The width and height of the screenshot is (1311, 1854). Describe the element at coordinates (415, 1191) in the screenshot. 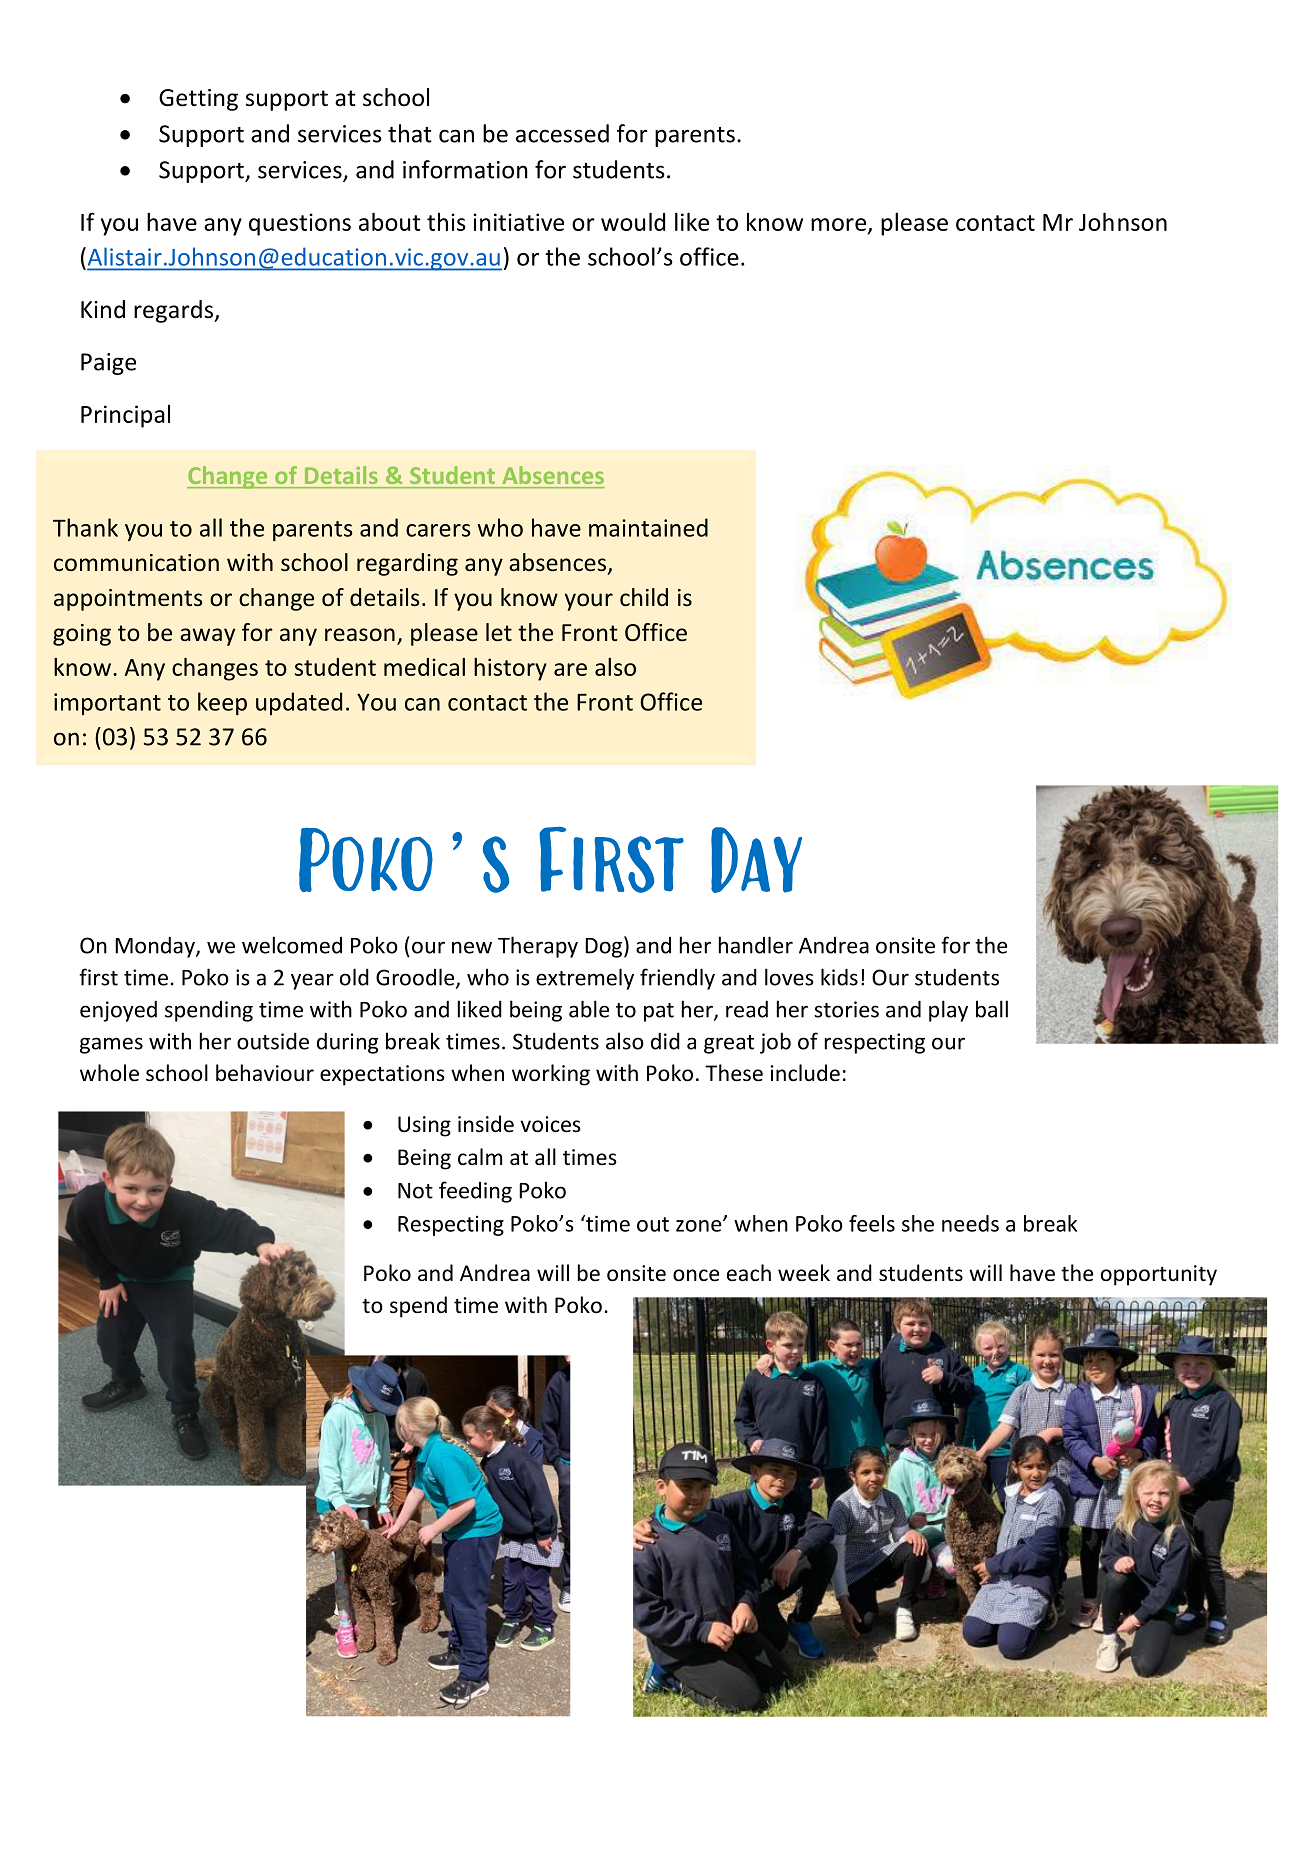

I see `Not` at that location.
